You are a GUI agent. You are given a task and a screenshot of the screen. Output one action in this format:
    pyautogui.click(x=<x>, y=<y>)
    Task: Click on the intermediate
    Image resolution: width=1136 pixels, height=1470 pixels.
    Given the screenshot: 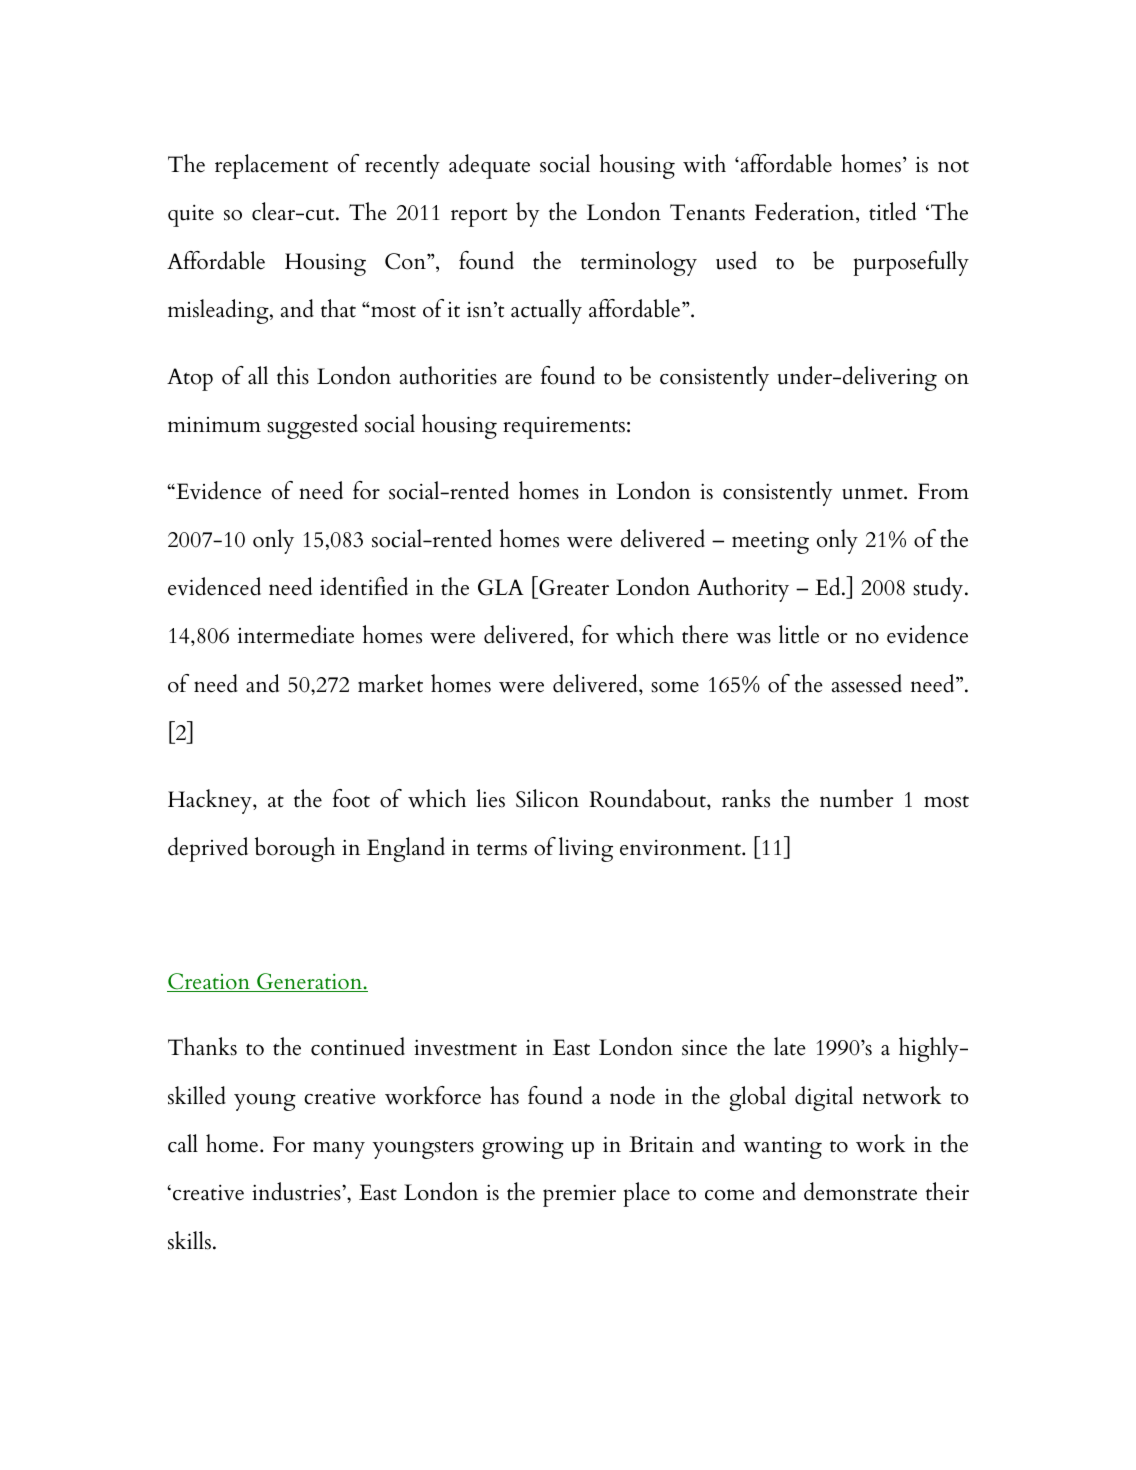 What is the action you would take?
    pyautogui.click(x=296, y=634)
